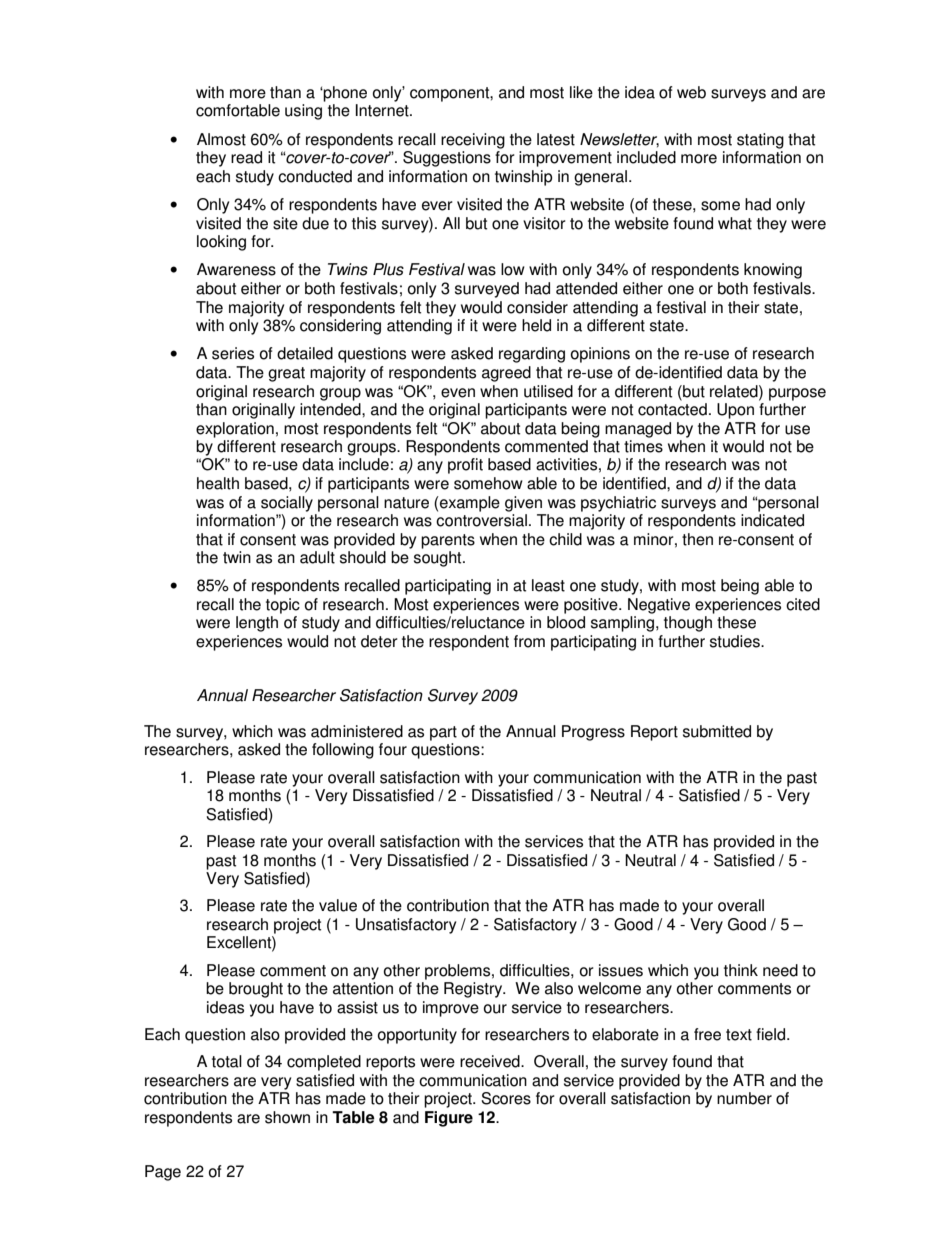 The image size is (952, 1233). Describe the element at coordinates (257, 624) in the image. I see `length` at that location.
